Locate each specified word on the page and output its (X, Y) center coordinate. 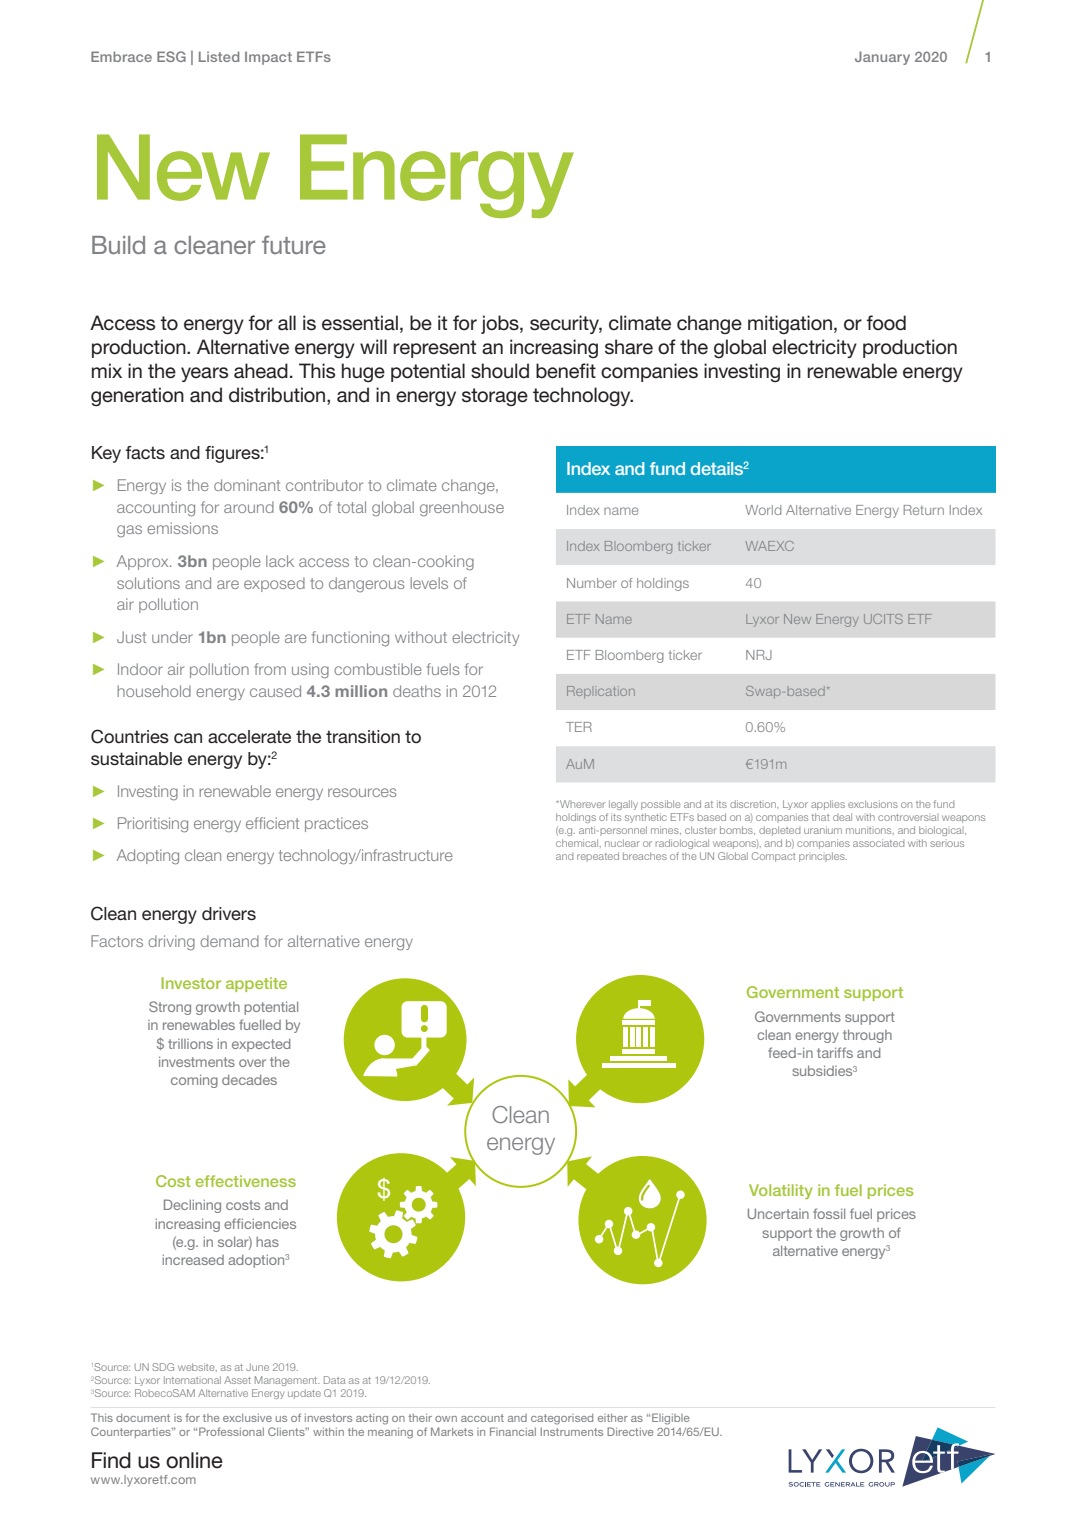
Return (924, 510)
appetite (256, 984)
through (867, 1036)
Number (592, 583)
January (882, 58)
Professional (231, 1431)
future (294, 244)
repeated (598, 856)
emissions (182, 528)
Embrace (121, 56)
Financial (513, 1431)
